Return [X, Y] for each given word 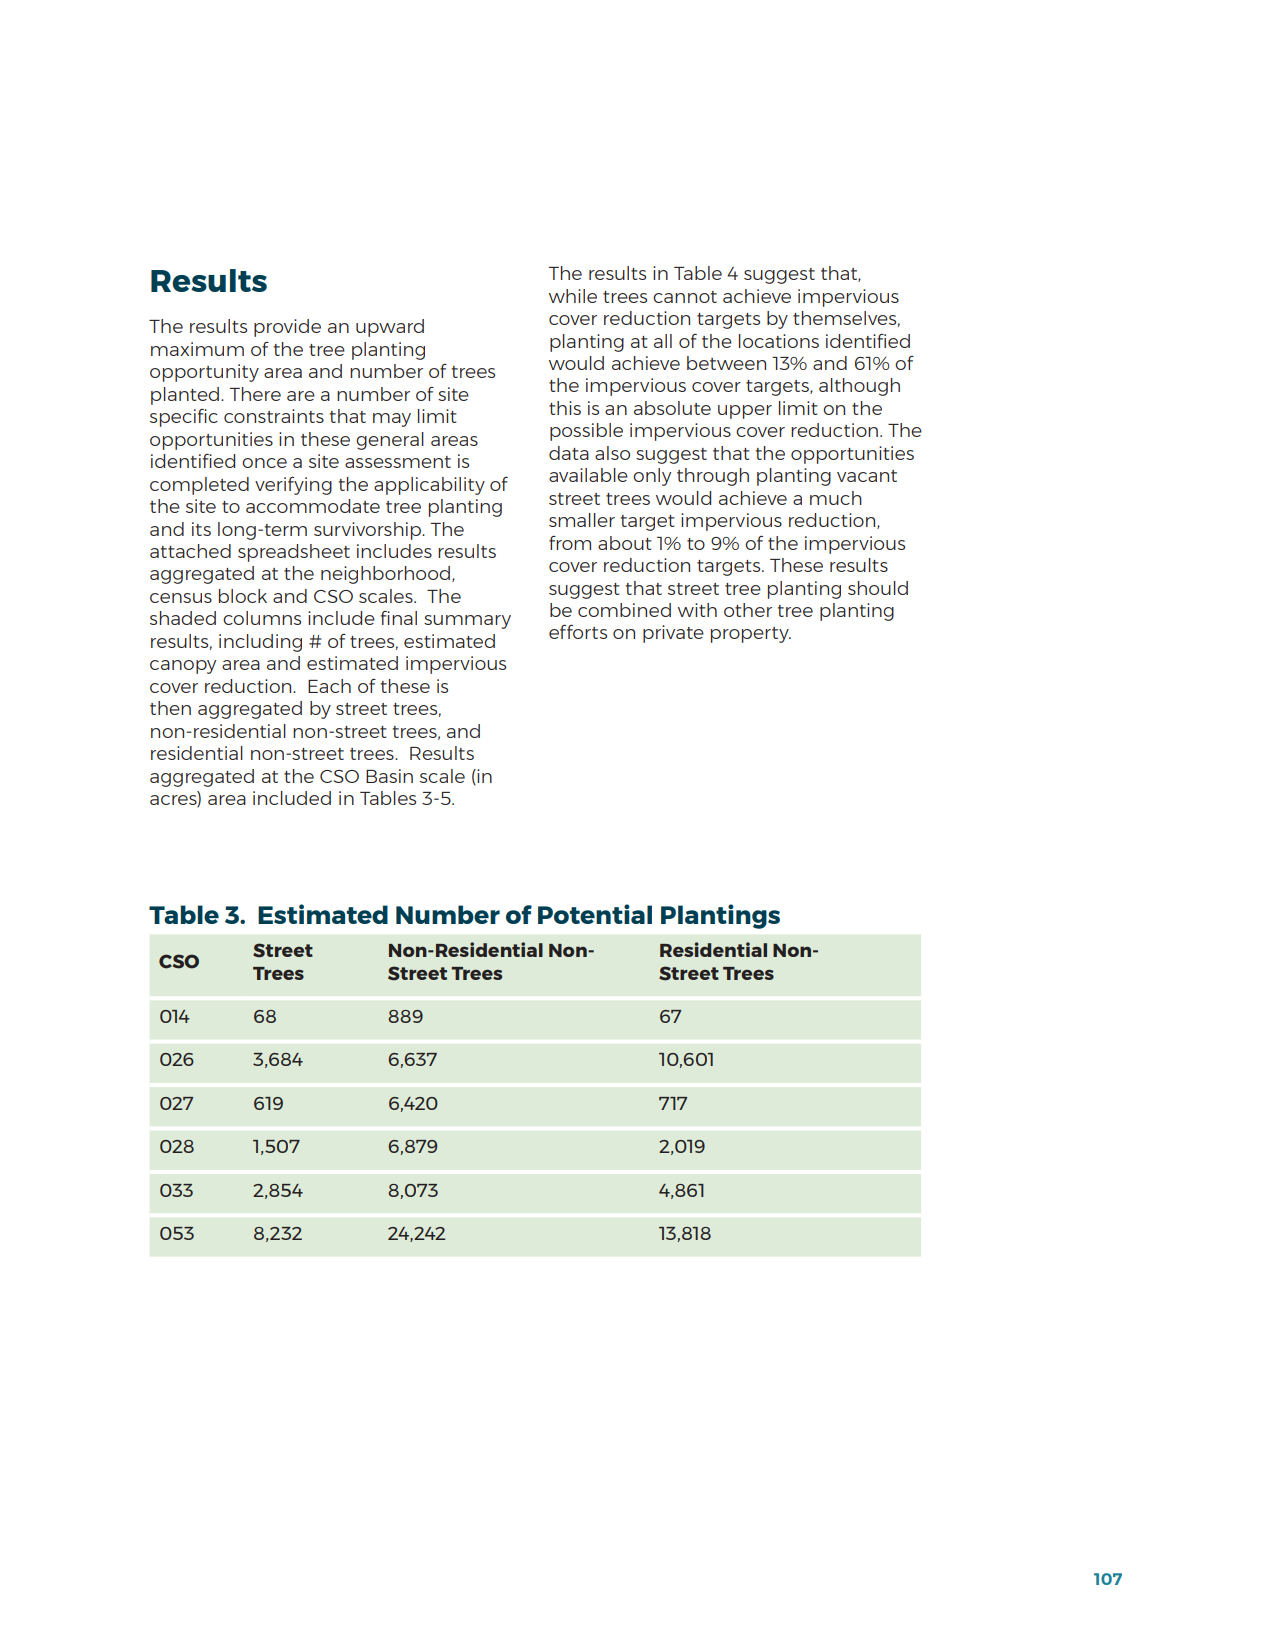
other [748, 610]
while [573, 296]
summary [467, 622]
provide [287, 328]
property [751, 635]
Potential [595, 914]
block [243, 596]
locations [779, 341]
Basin [389, 776]
